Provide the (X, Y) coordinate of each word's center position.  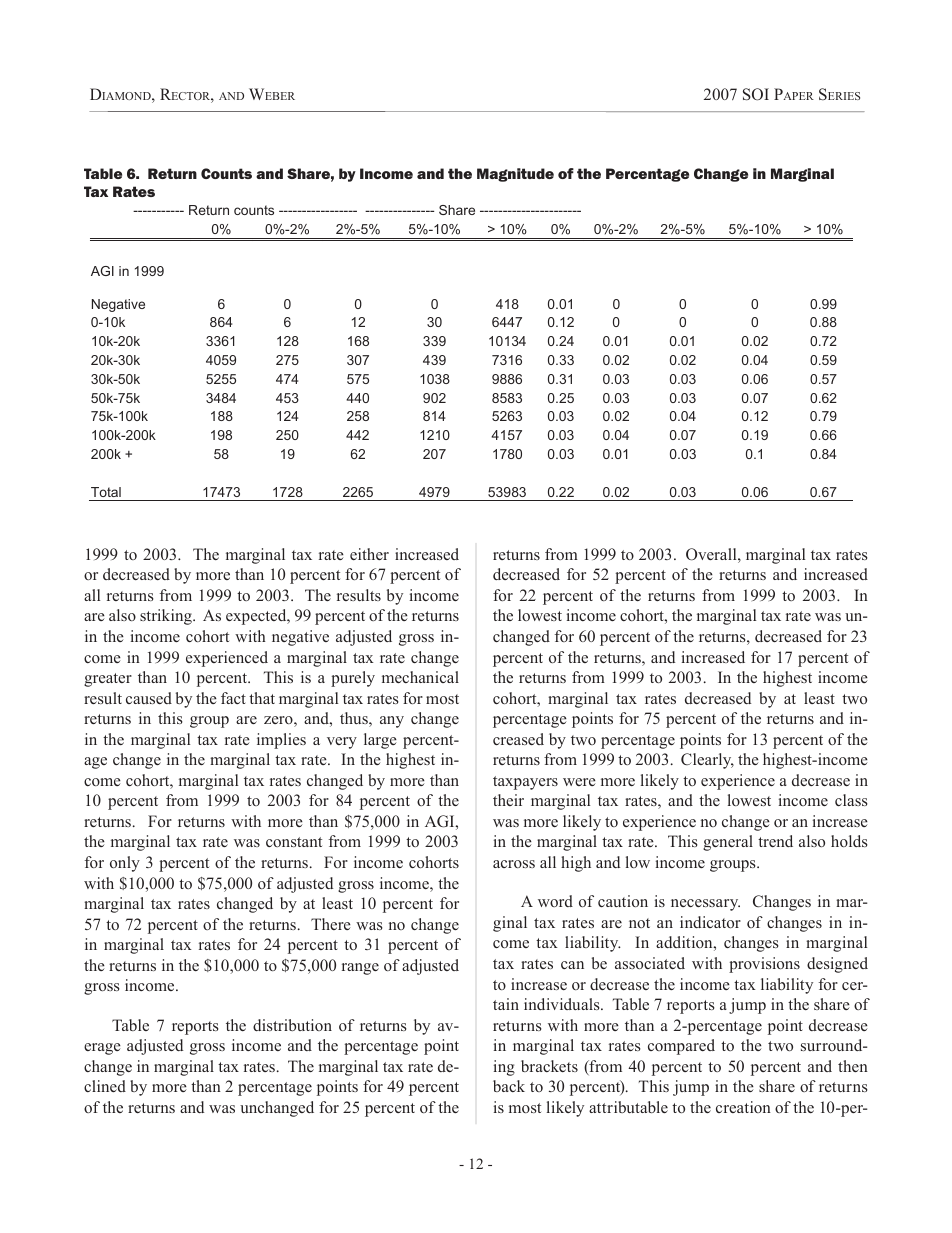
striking (167, 617)
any (392, 722)
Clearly (707, 761)
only (125, 864)
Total (106, 492)
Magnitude (515, 175)
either (369, 554)
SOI (756, 94)
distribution (292, 1025)
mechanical (420, 677)
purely (353, 679)
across (514, 864)
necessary (705, 905)
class (851, 800)
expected (257, 617)
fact (233, 698)
